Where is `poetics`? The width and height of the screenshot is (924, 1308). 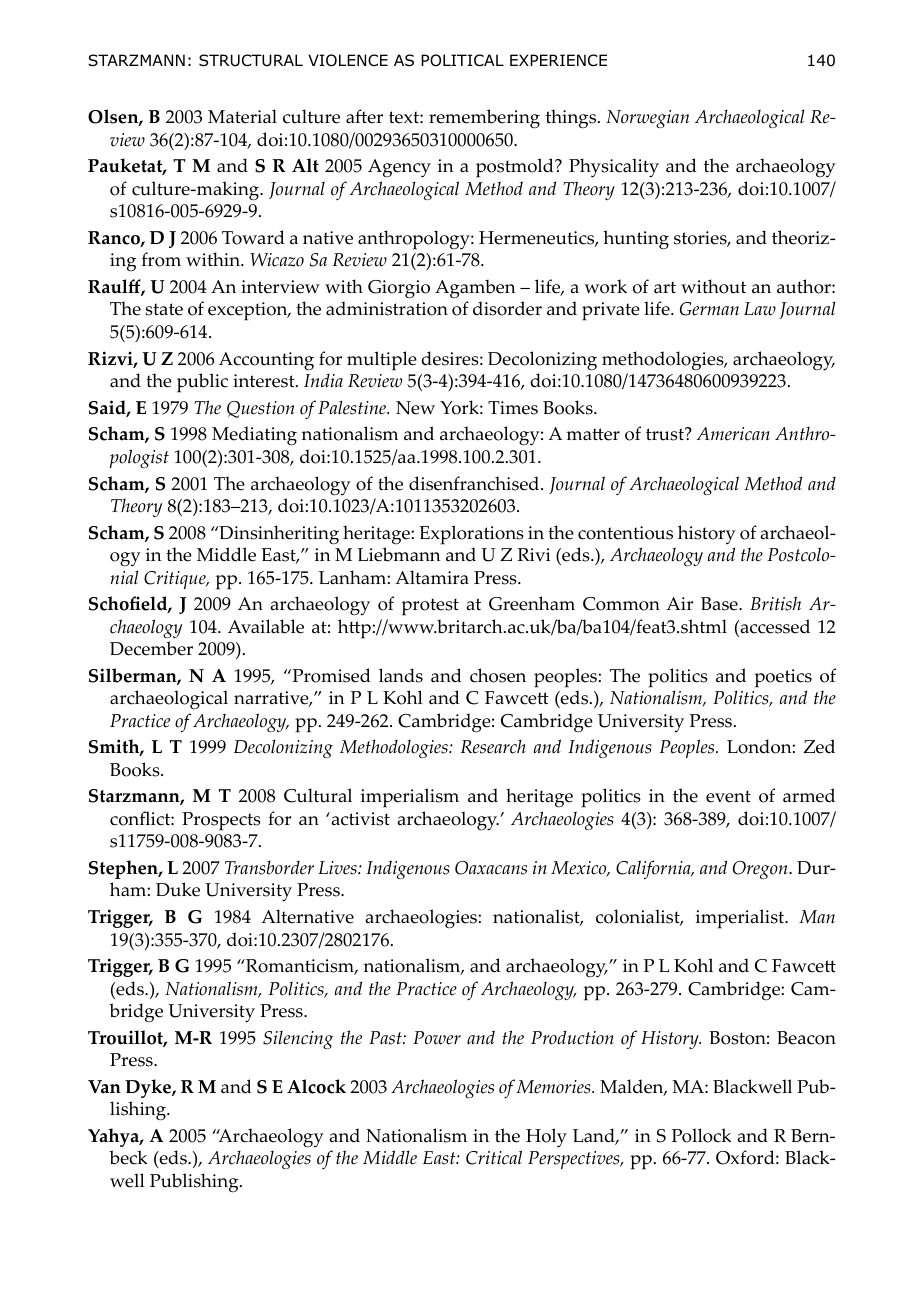
poetics is located at coordinates (783, 678).
